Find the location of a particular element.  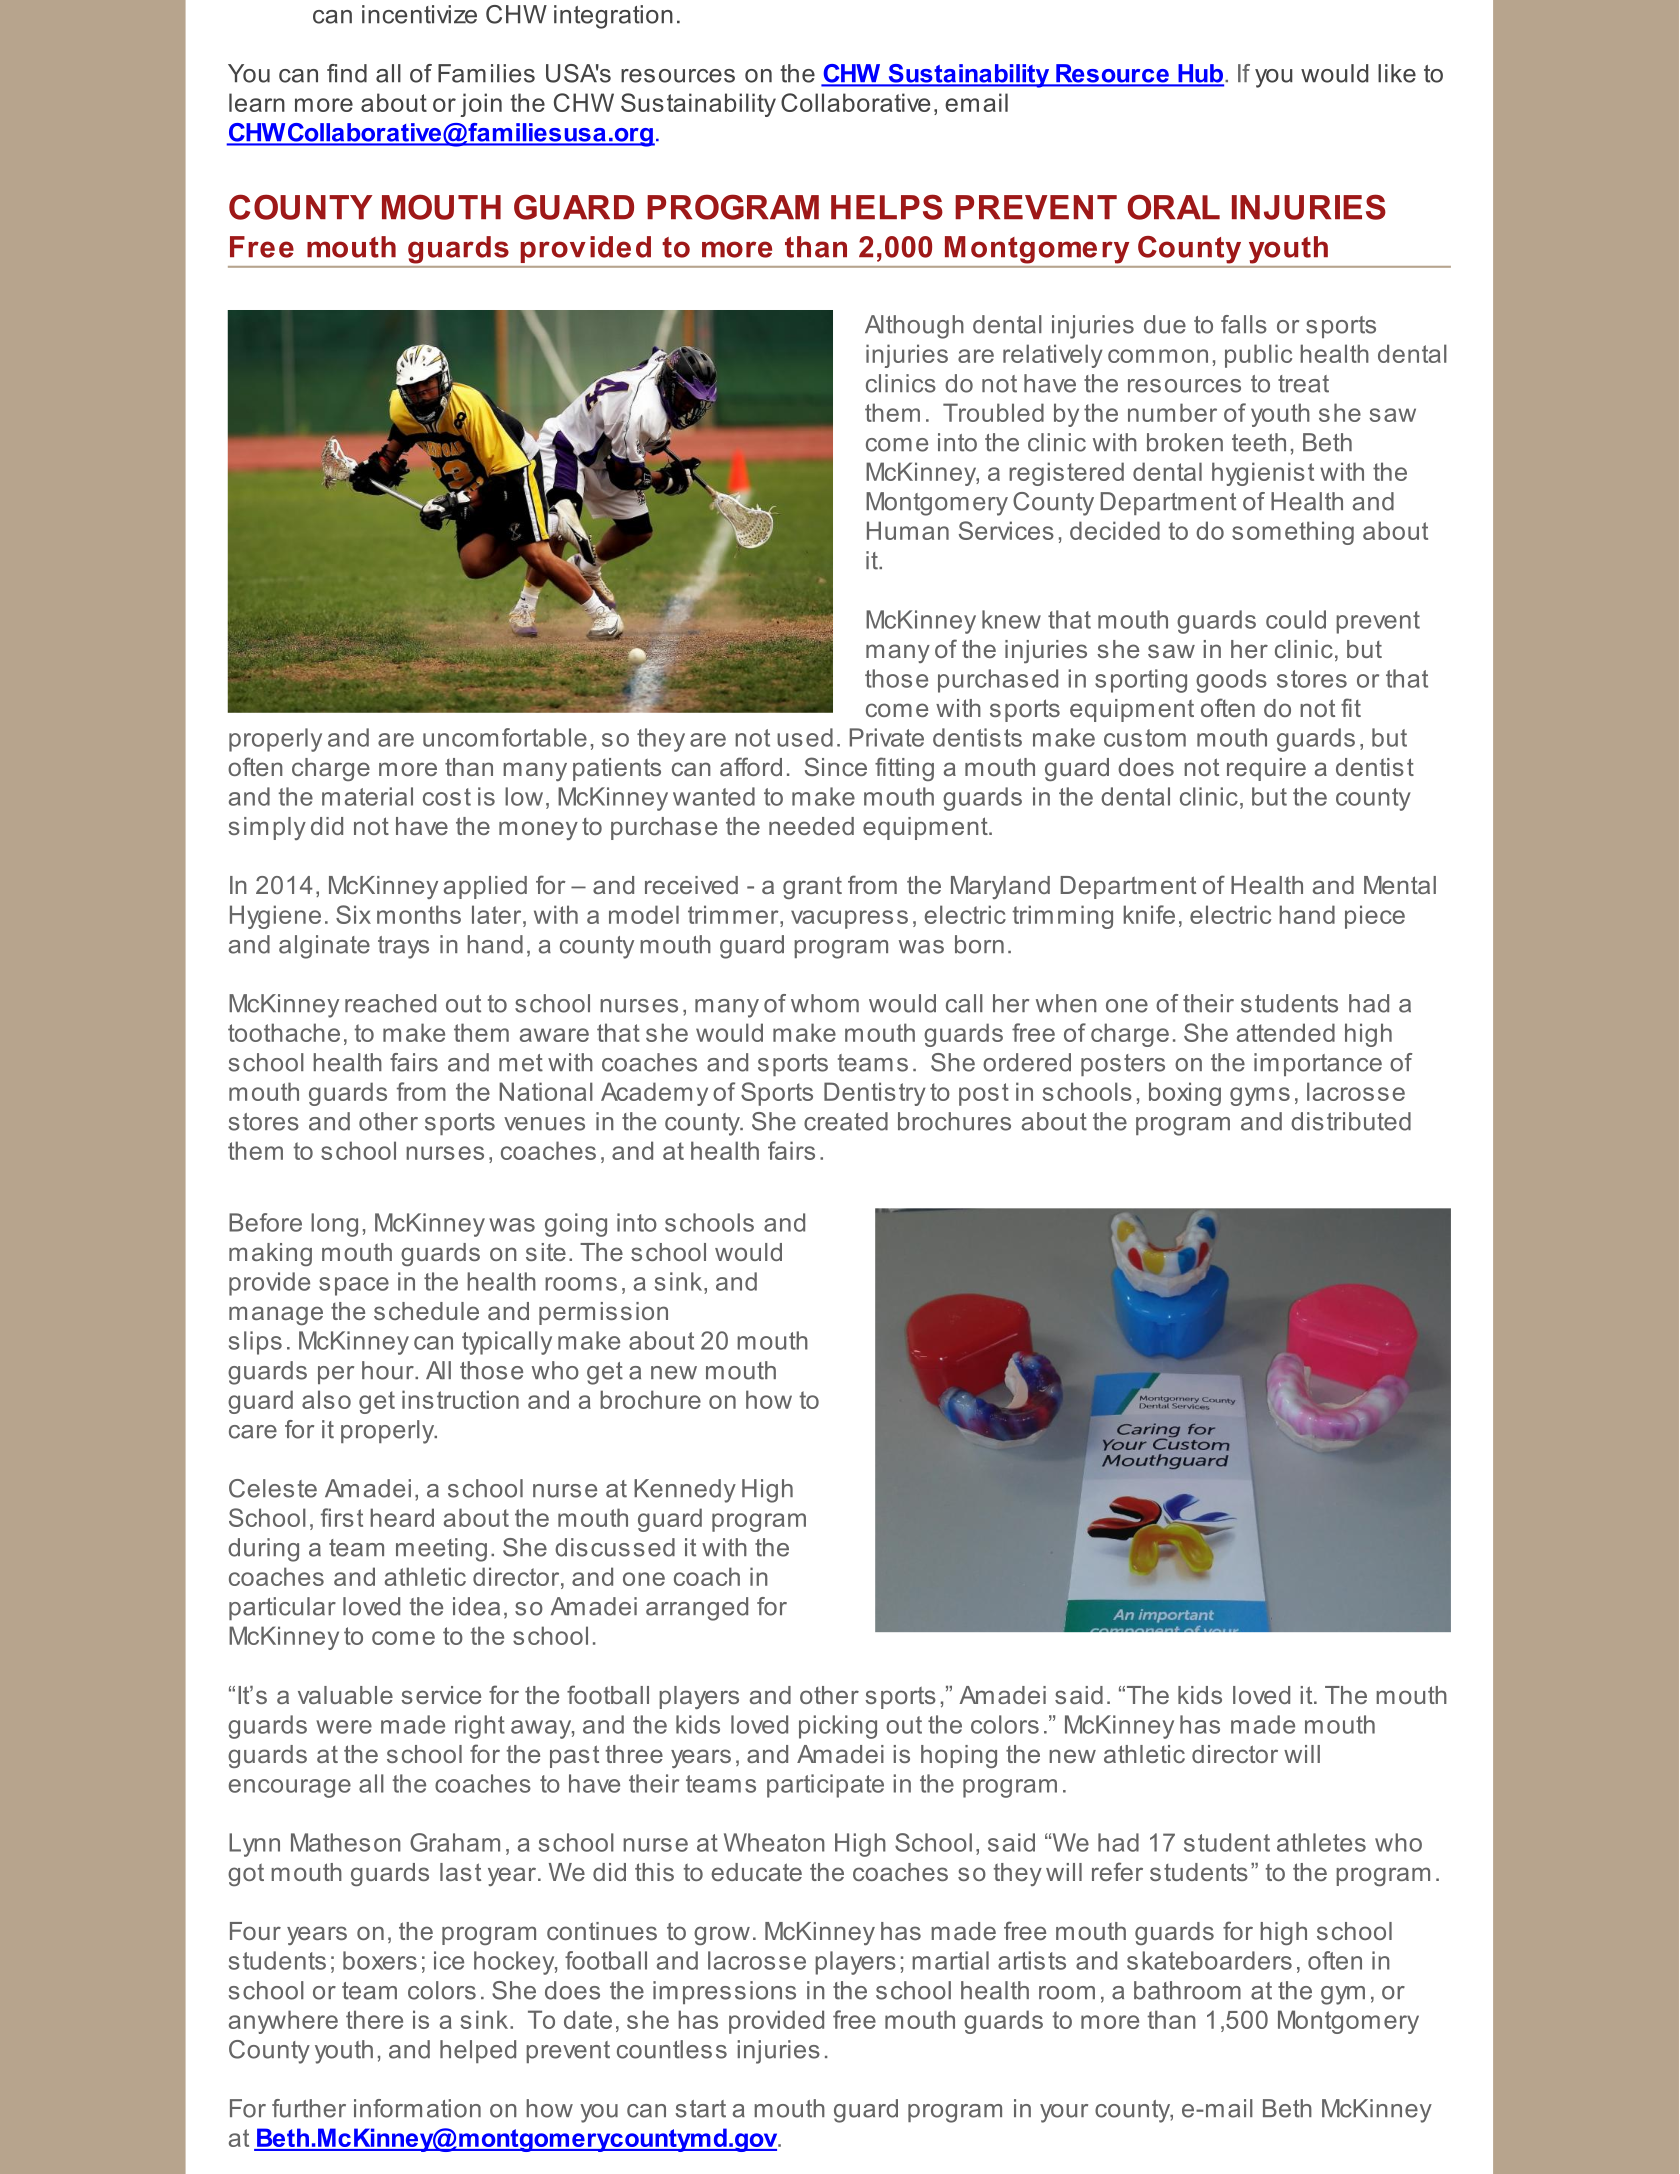

whom is located at coordinates (825, 1003).
